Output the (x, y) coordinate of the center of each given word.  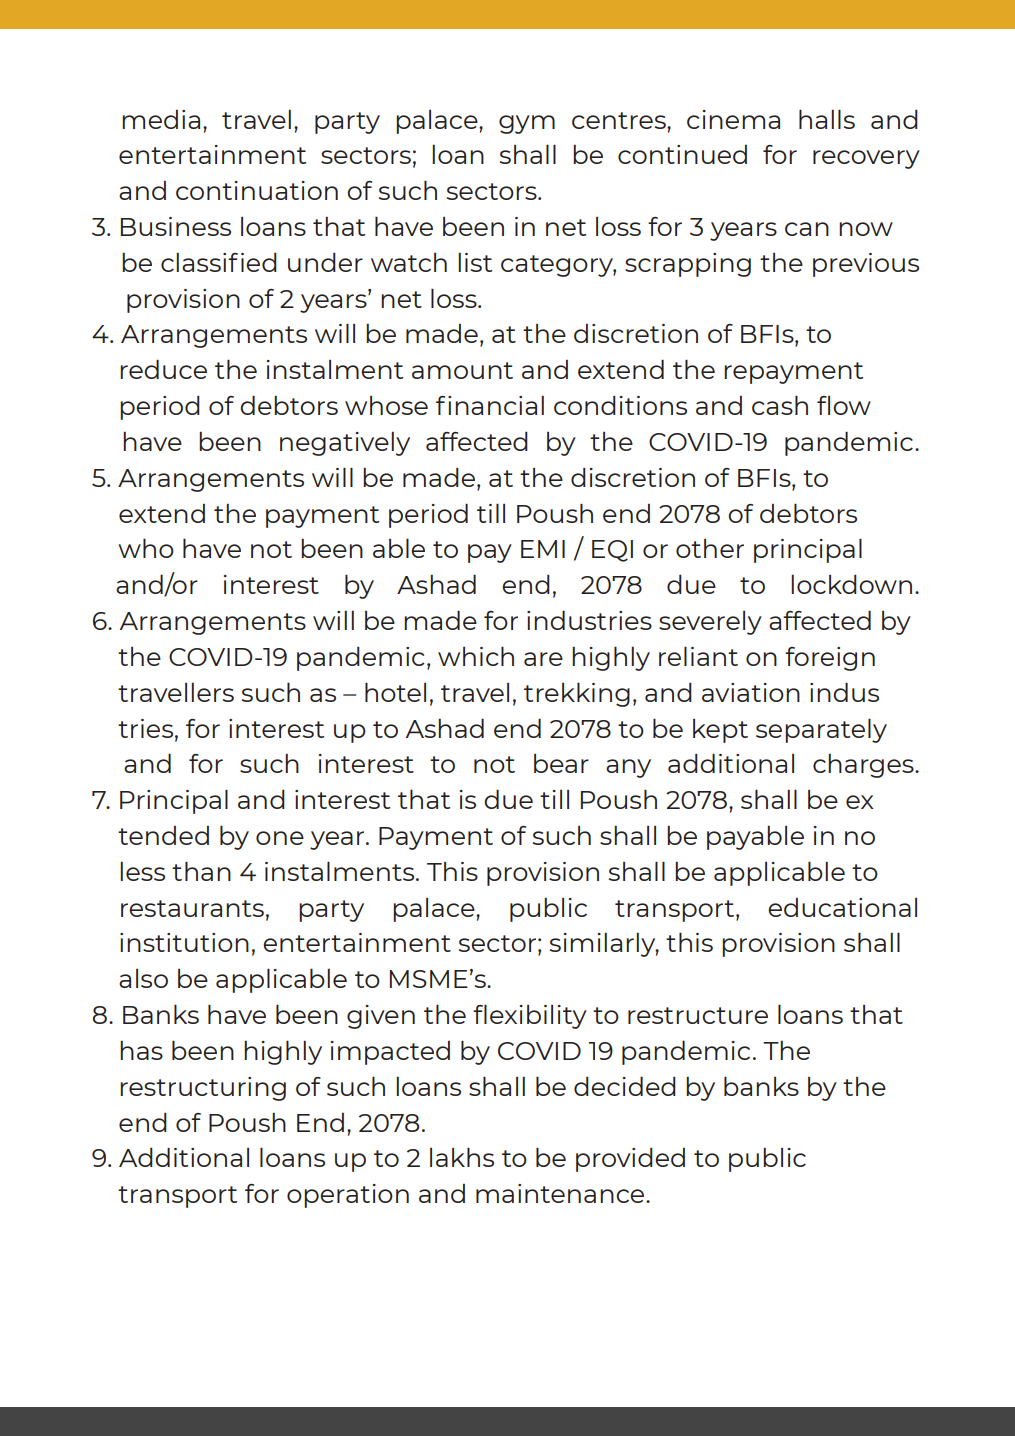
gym (527, 124)
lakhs (462, 1157)
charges (864, 766)
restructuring (203, 1089)
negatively (345, 444)
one (280, 838)
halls (827, 119)
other (710, 548)
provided (630, 1160)
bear (561, 763)
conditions (620, 405)
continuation (257, 190)
